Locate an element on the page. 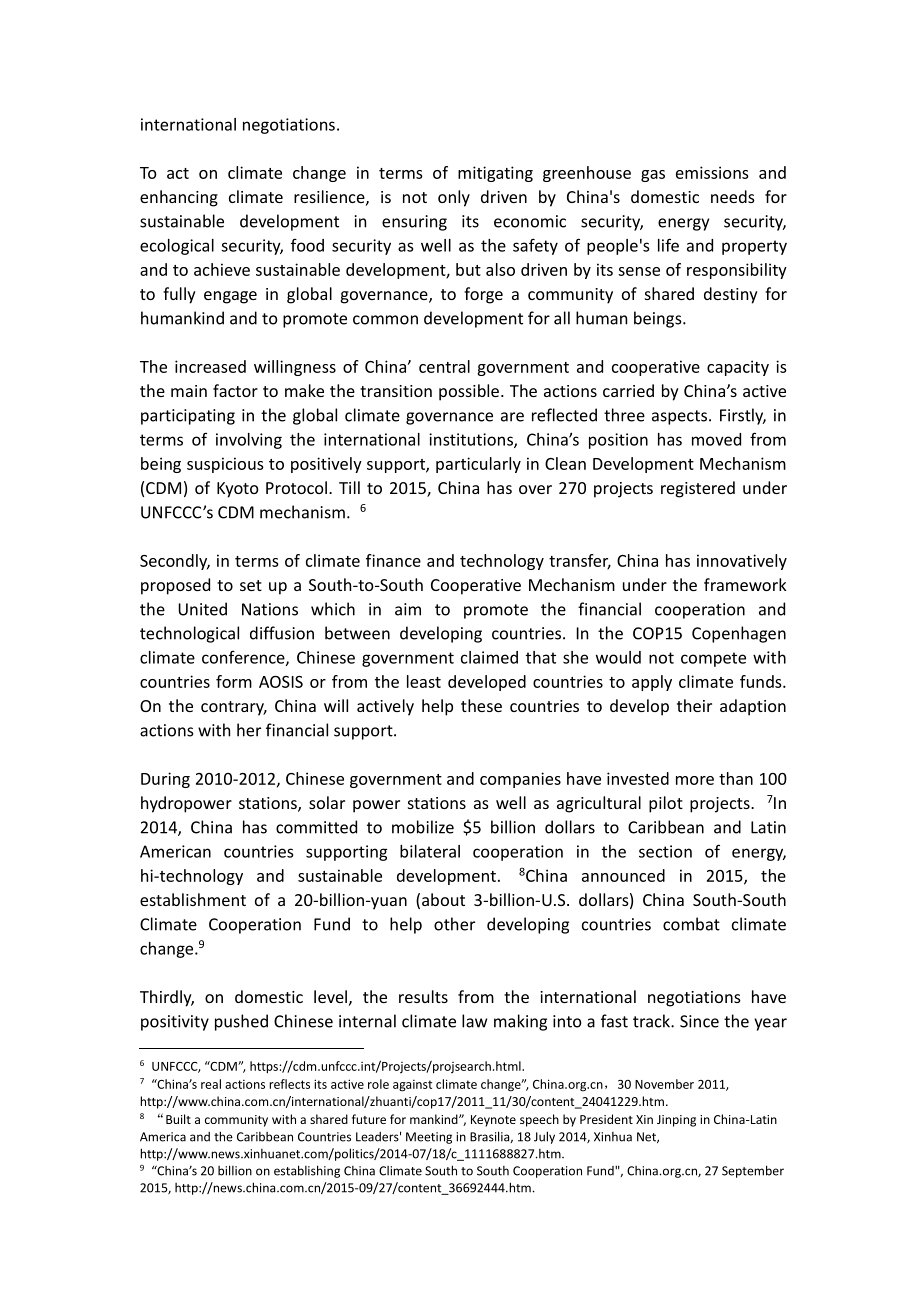 Image resolution: width=924 pixels, height=1308 pixels. Built is located at coordinates (178, 1119).
